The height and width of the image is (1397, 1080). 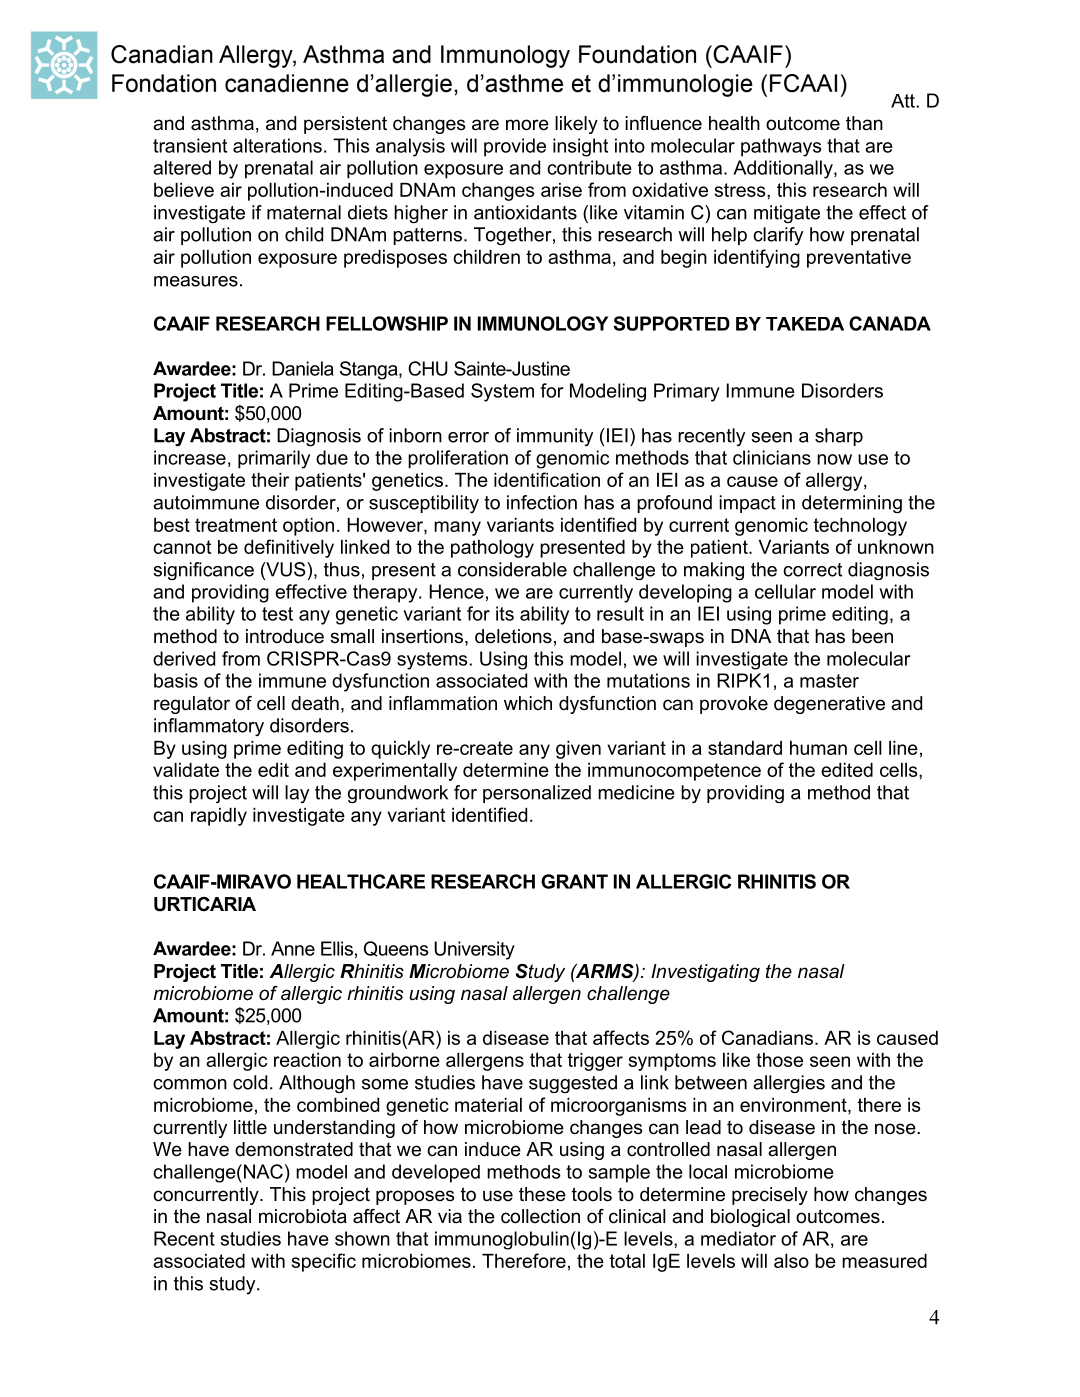 I want to click on alterations, so click(x=277, y=145).
